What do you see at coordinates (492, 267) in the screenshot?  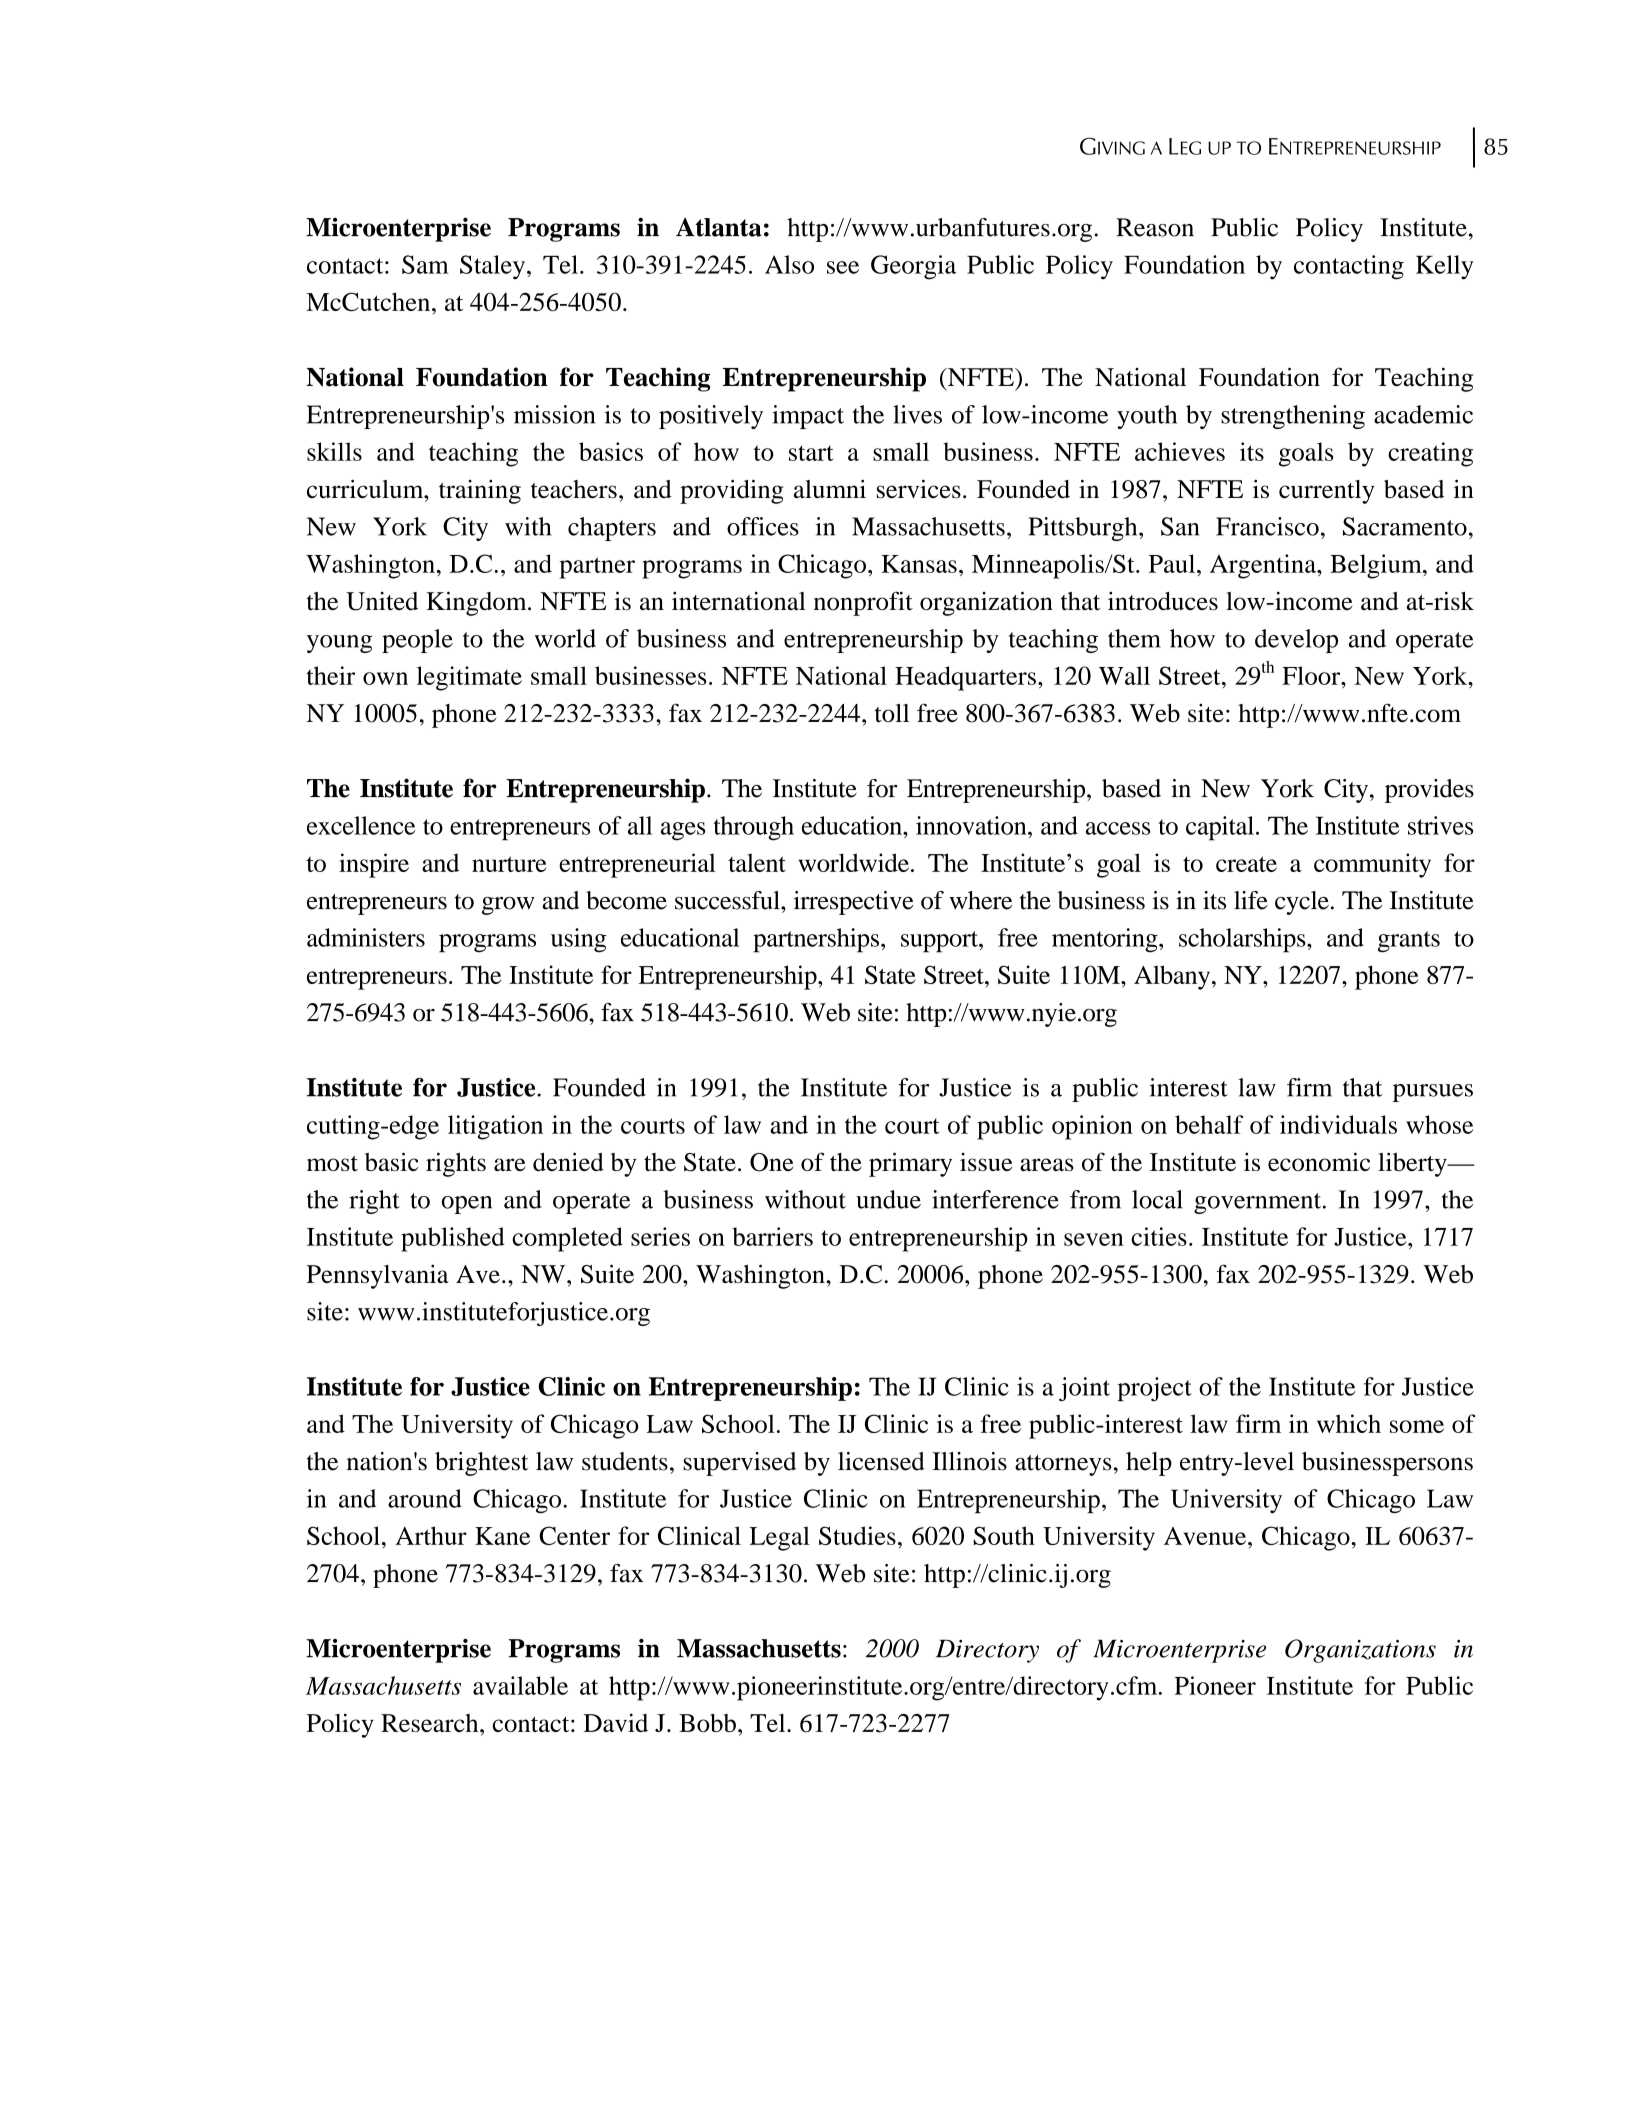 I see `Staley` at bounding box center [492, 267].
